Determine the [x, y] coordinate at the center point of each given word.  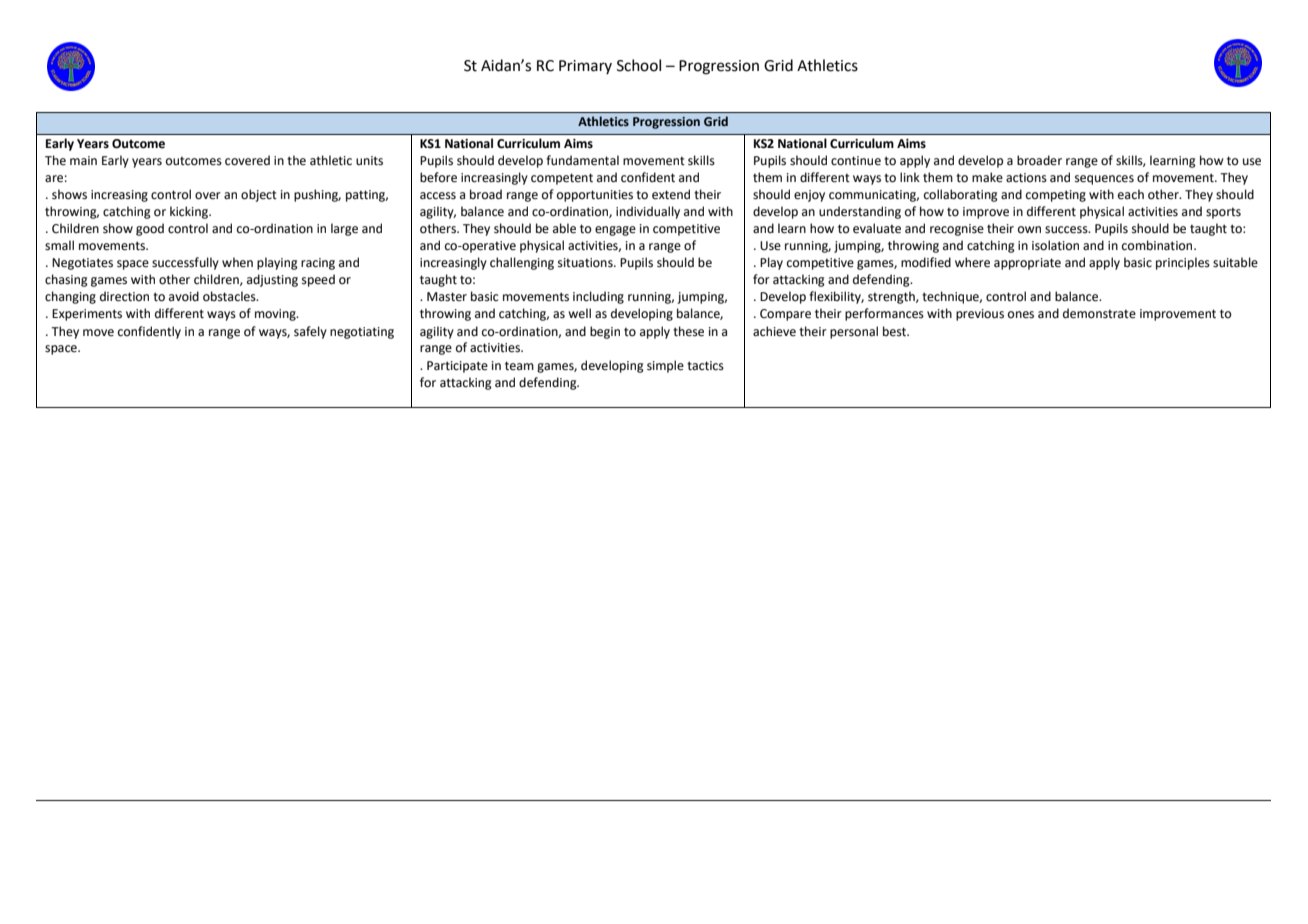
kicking [190, 212]
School [639, 65]
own [1029, 229]
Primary [585, 67]
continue [856, 161]
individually [648, 212]
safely [310, 332]
